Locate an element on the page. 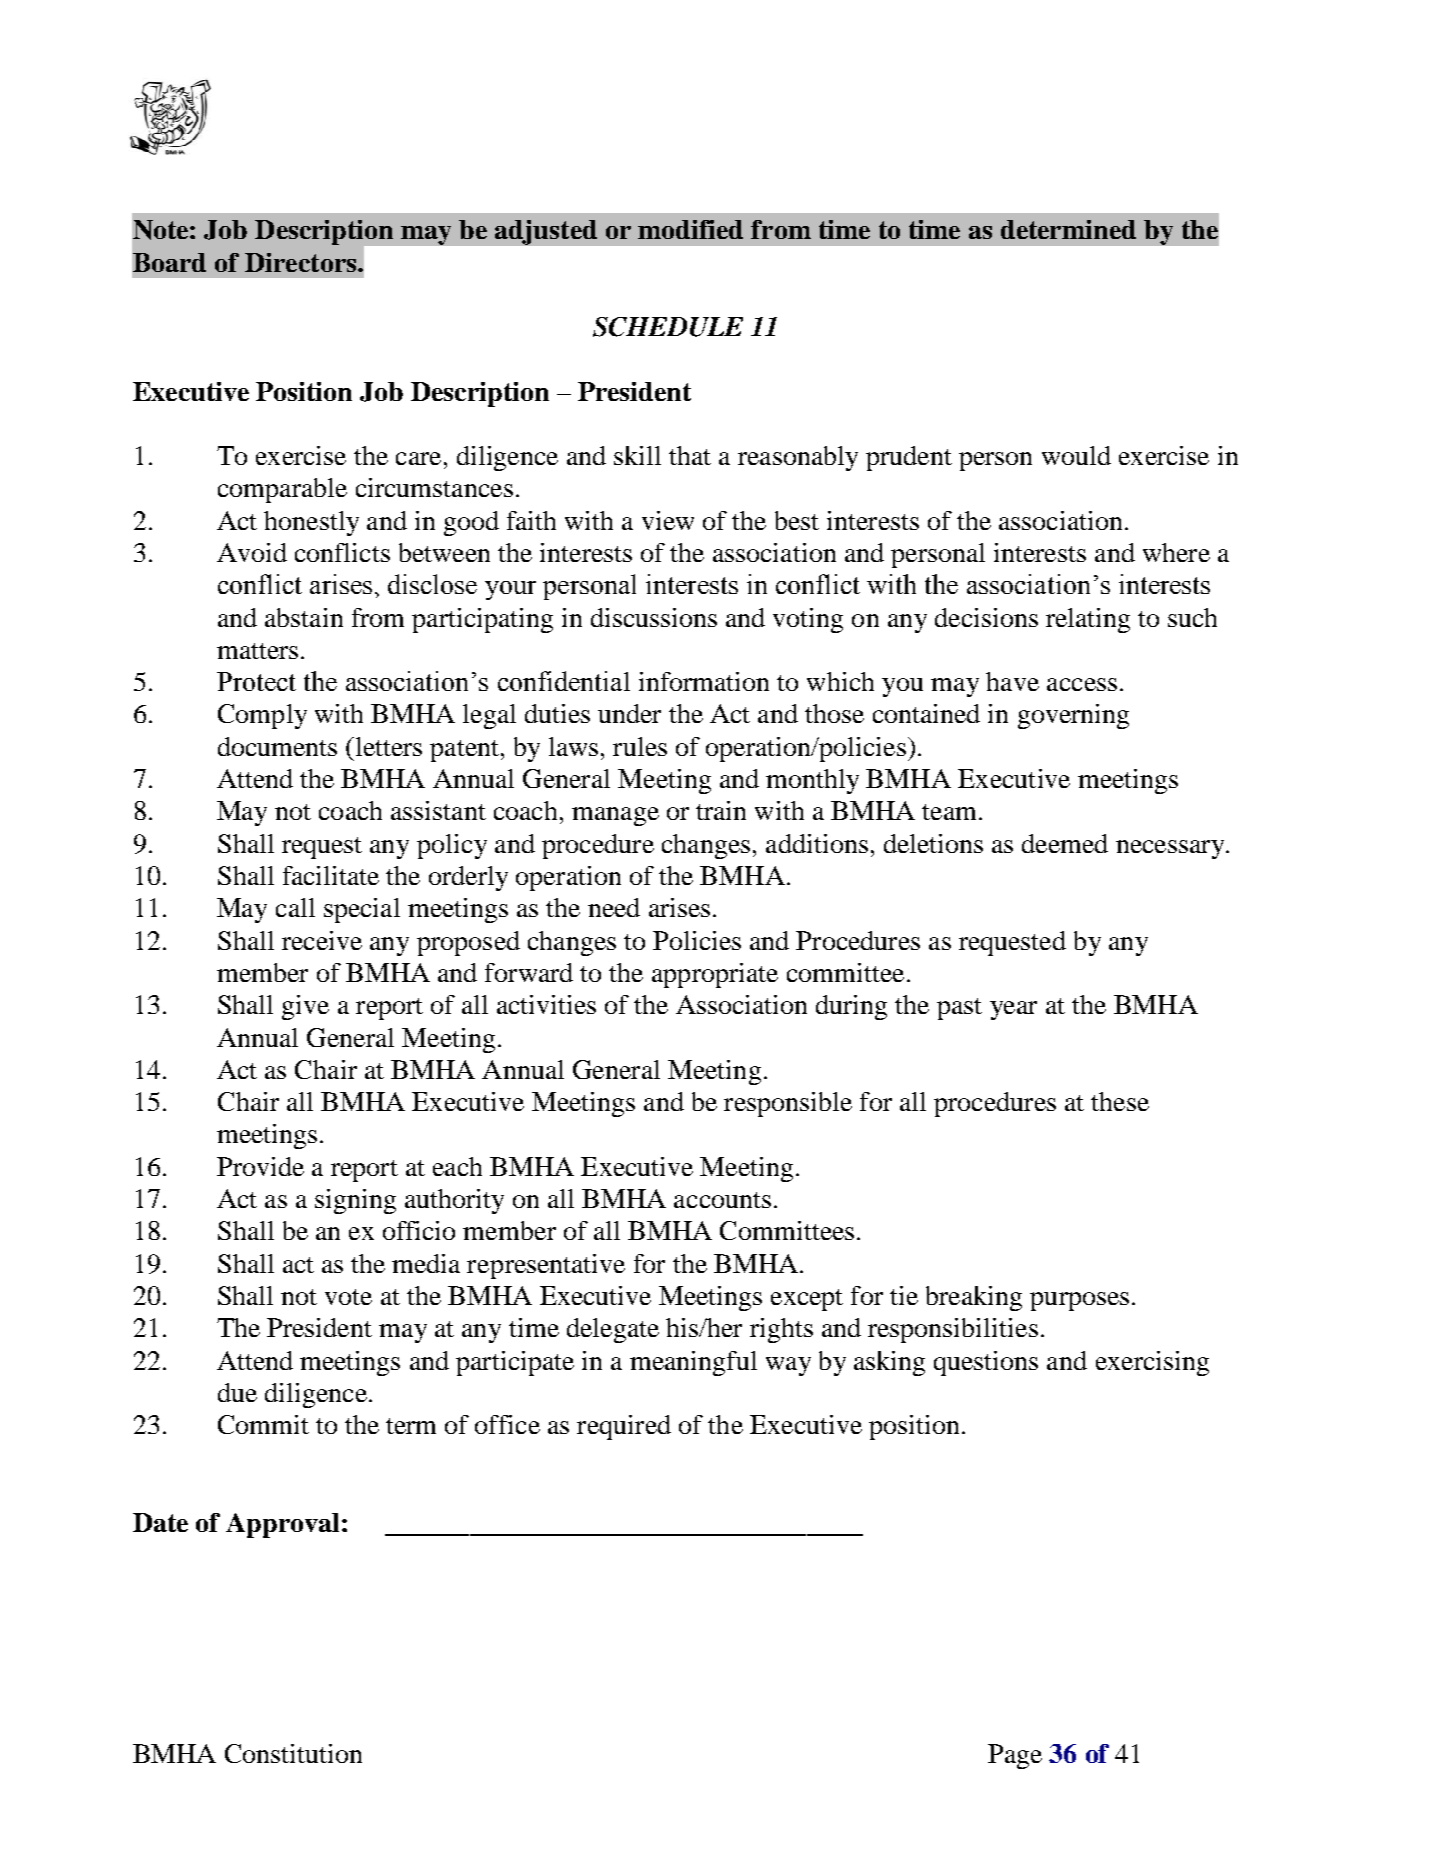 The image size is (1432, 1854). Page is located at coordinates (1015, 1756).
